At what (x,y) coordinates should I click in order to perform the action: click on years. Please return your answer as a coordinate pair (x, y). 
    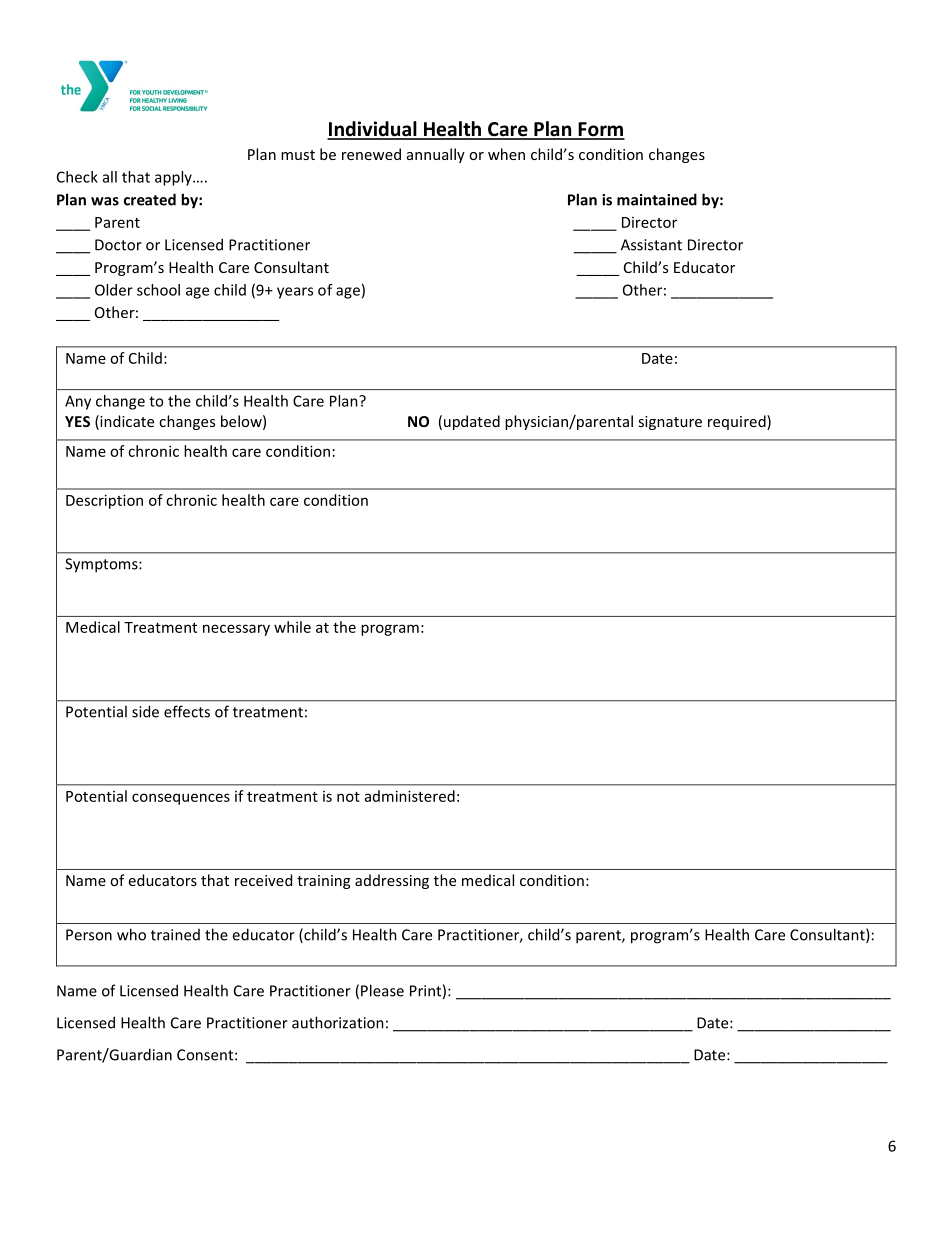
    Looking at the image, I should click on (295, 293).
